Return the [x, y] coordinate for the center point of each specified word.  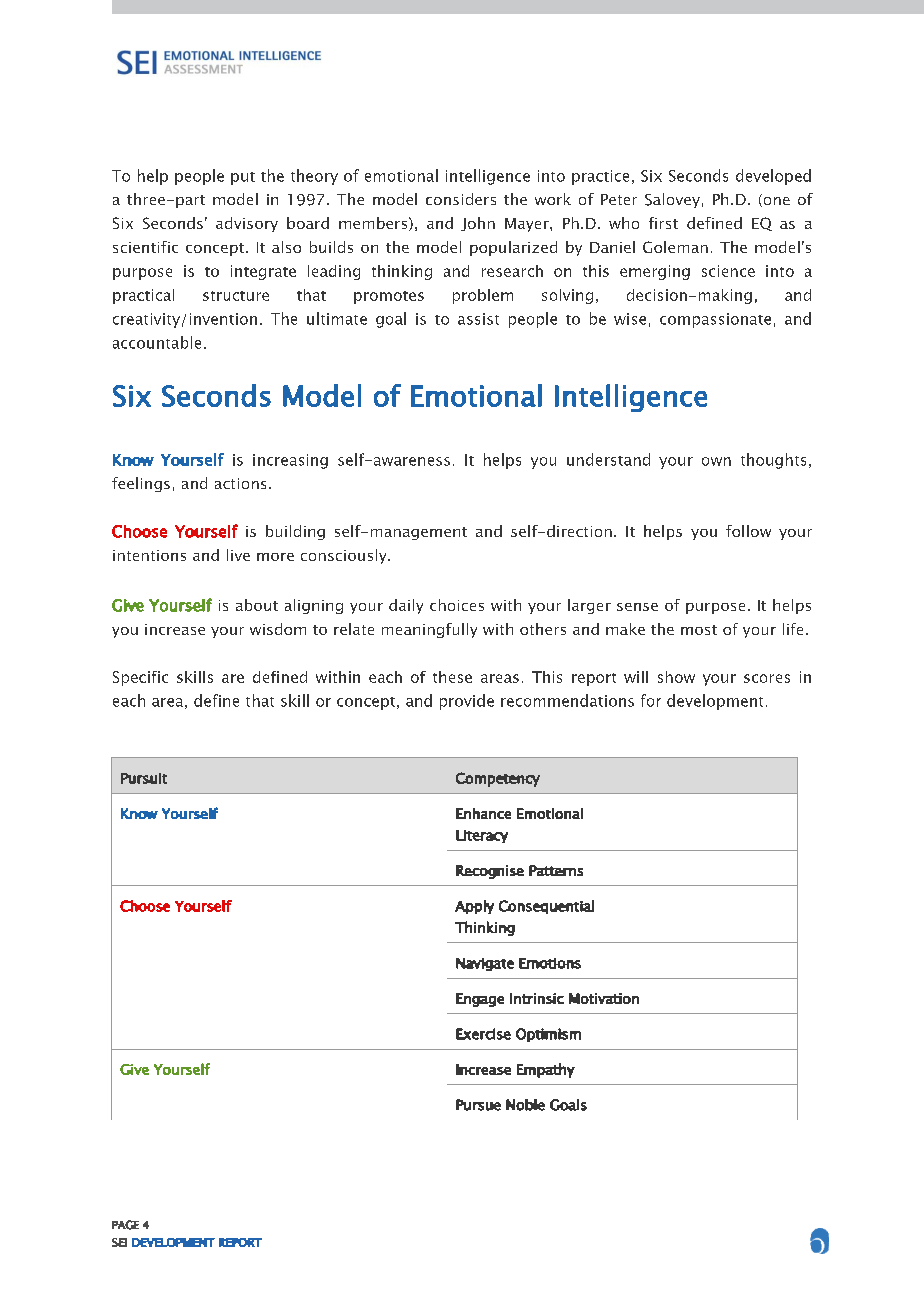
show [676, 677]
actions [240, 483]
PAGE [125, 1225]
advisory [247, 224]
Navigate [485, 964]
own [716, 461]
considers [461, 199]
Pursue [478, 1105]
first [663, 223]
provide [467, 702]
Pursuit [144, 778]
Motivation [604, 998]
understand [608, 459]
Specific [140, 678]
